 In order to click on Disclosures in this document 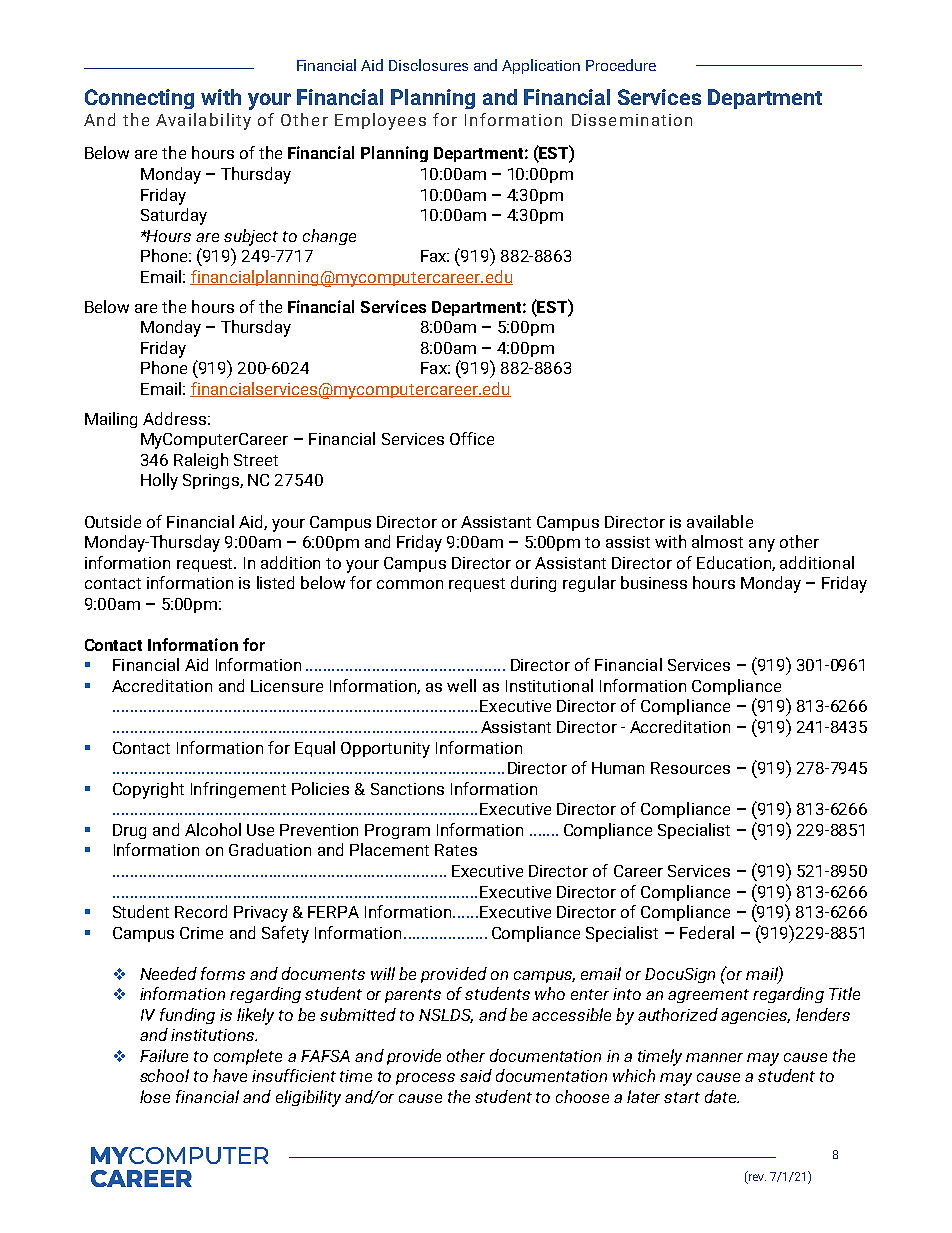, I will do `click(428, 65)`.
